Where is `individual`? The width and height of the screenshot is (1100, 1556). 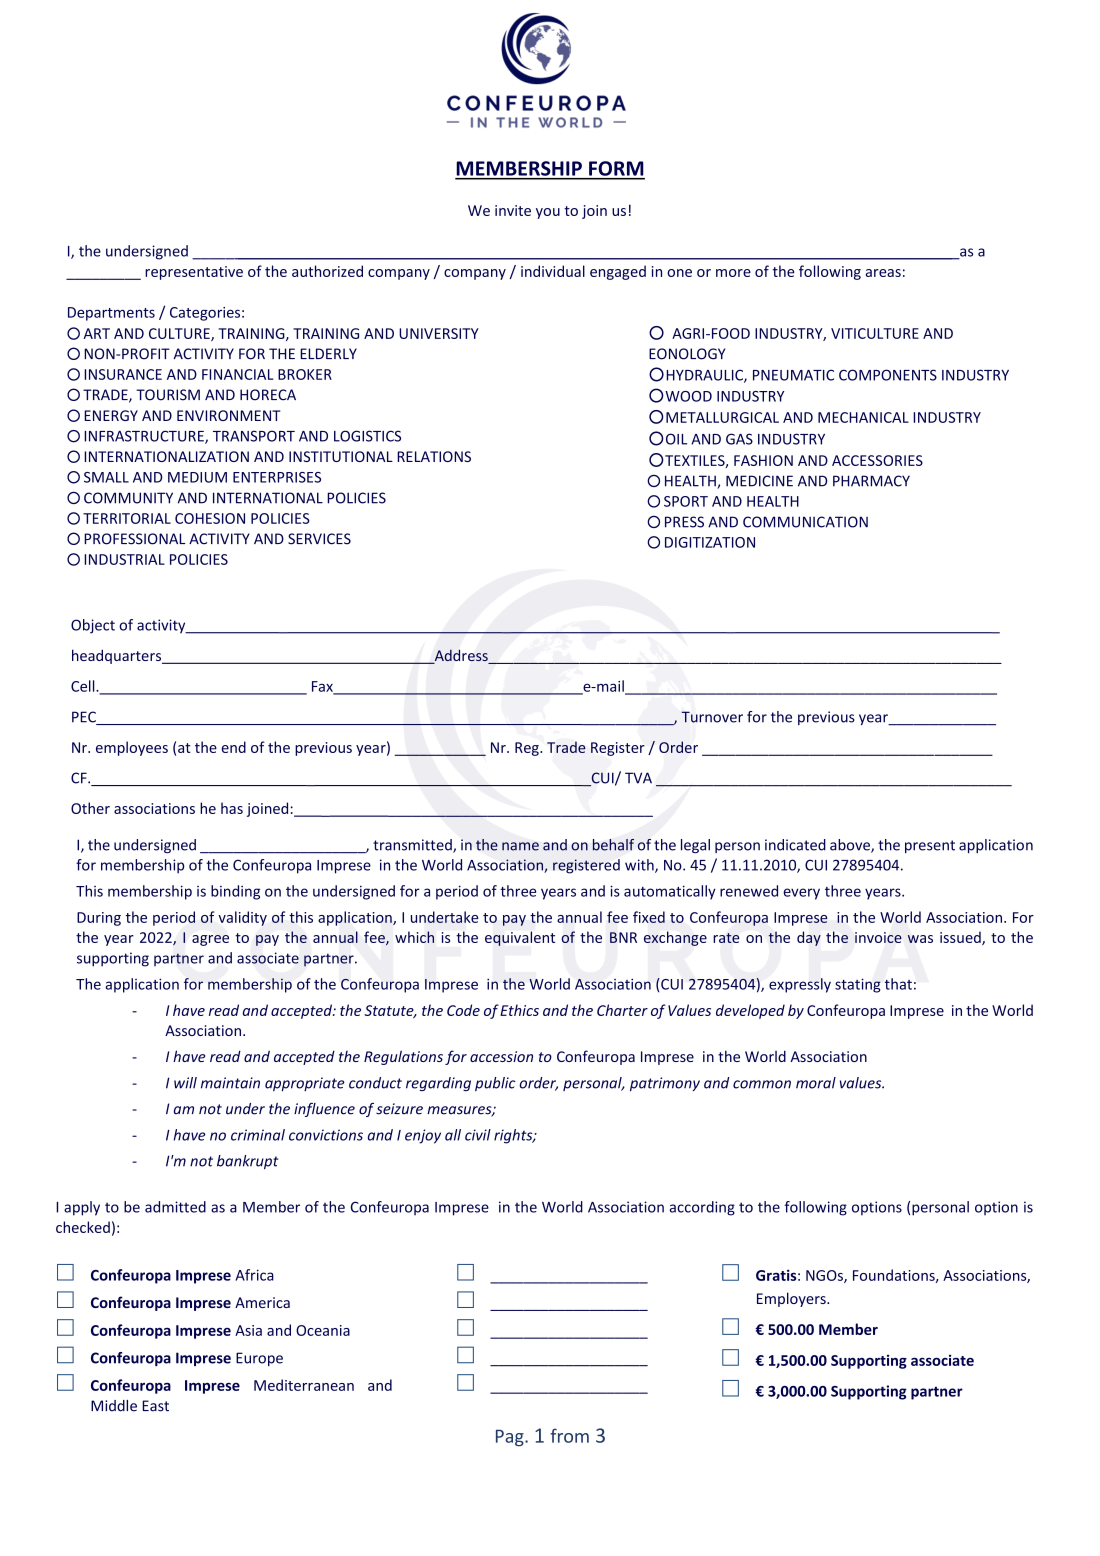 individual is located at coordinates (553, 271).
